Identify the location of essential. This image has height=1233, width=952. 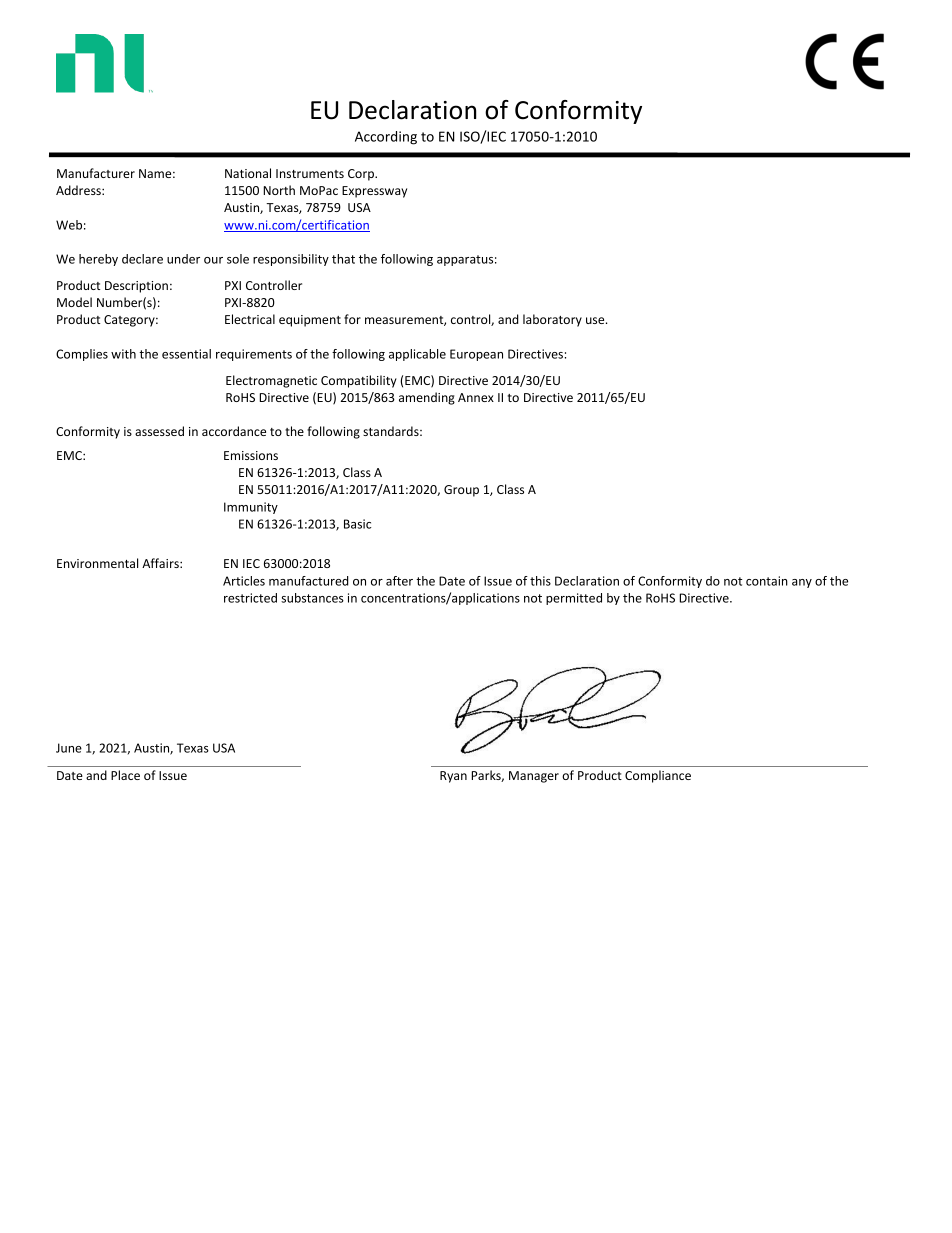
(186, 354).
